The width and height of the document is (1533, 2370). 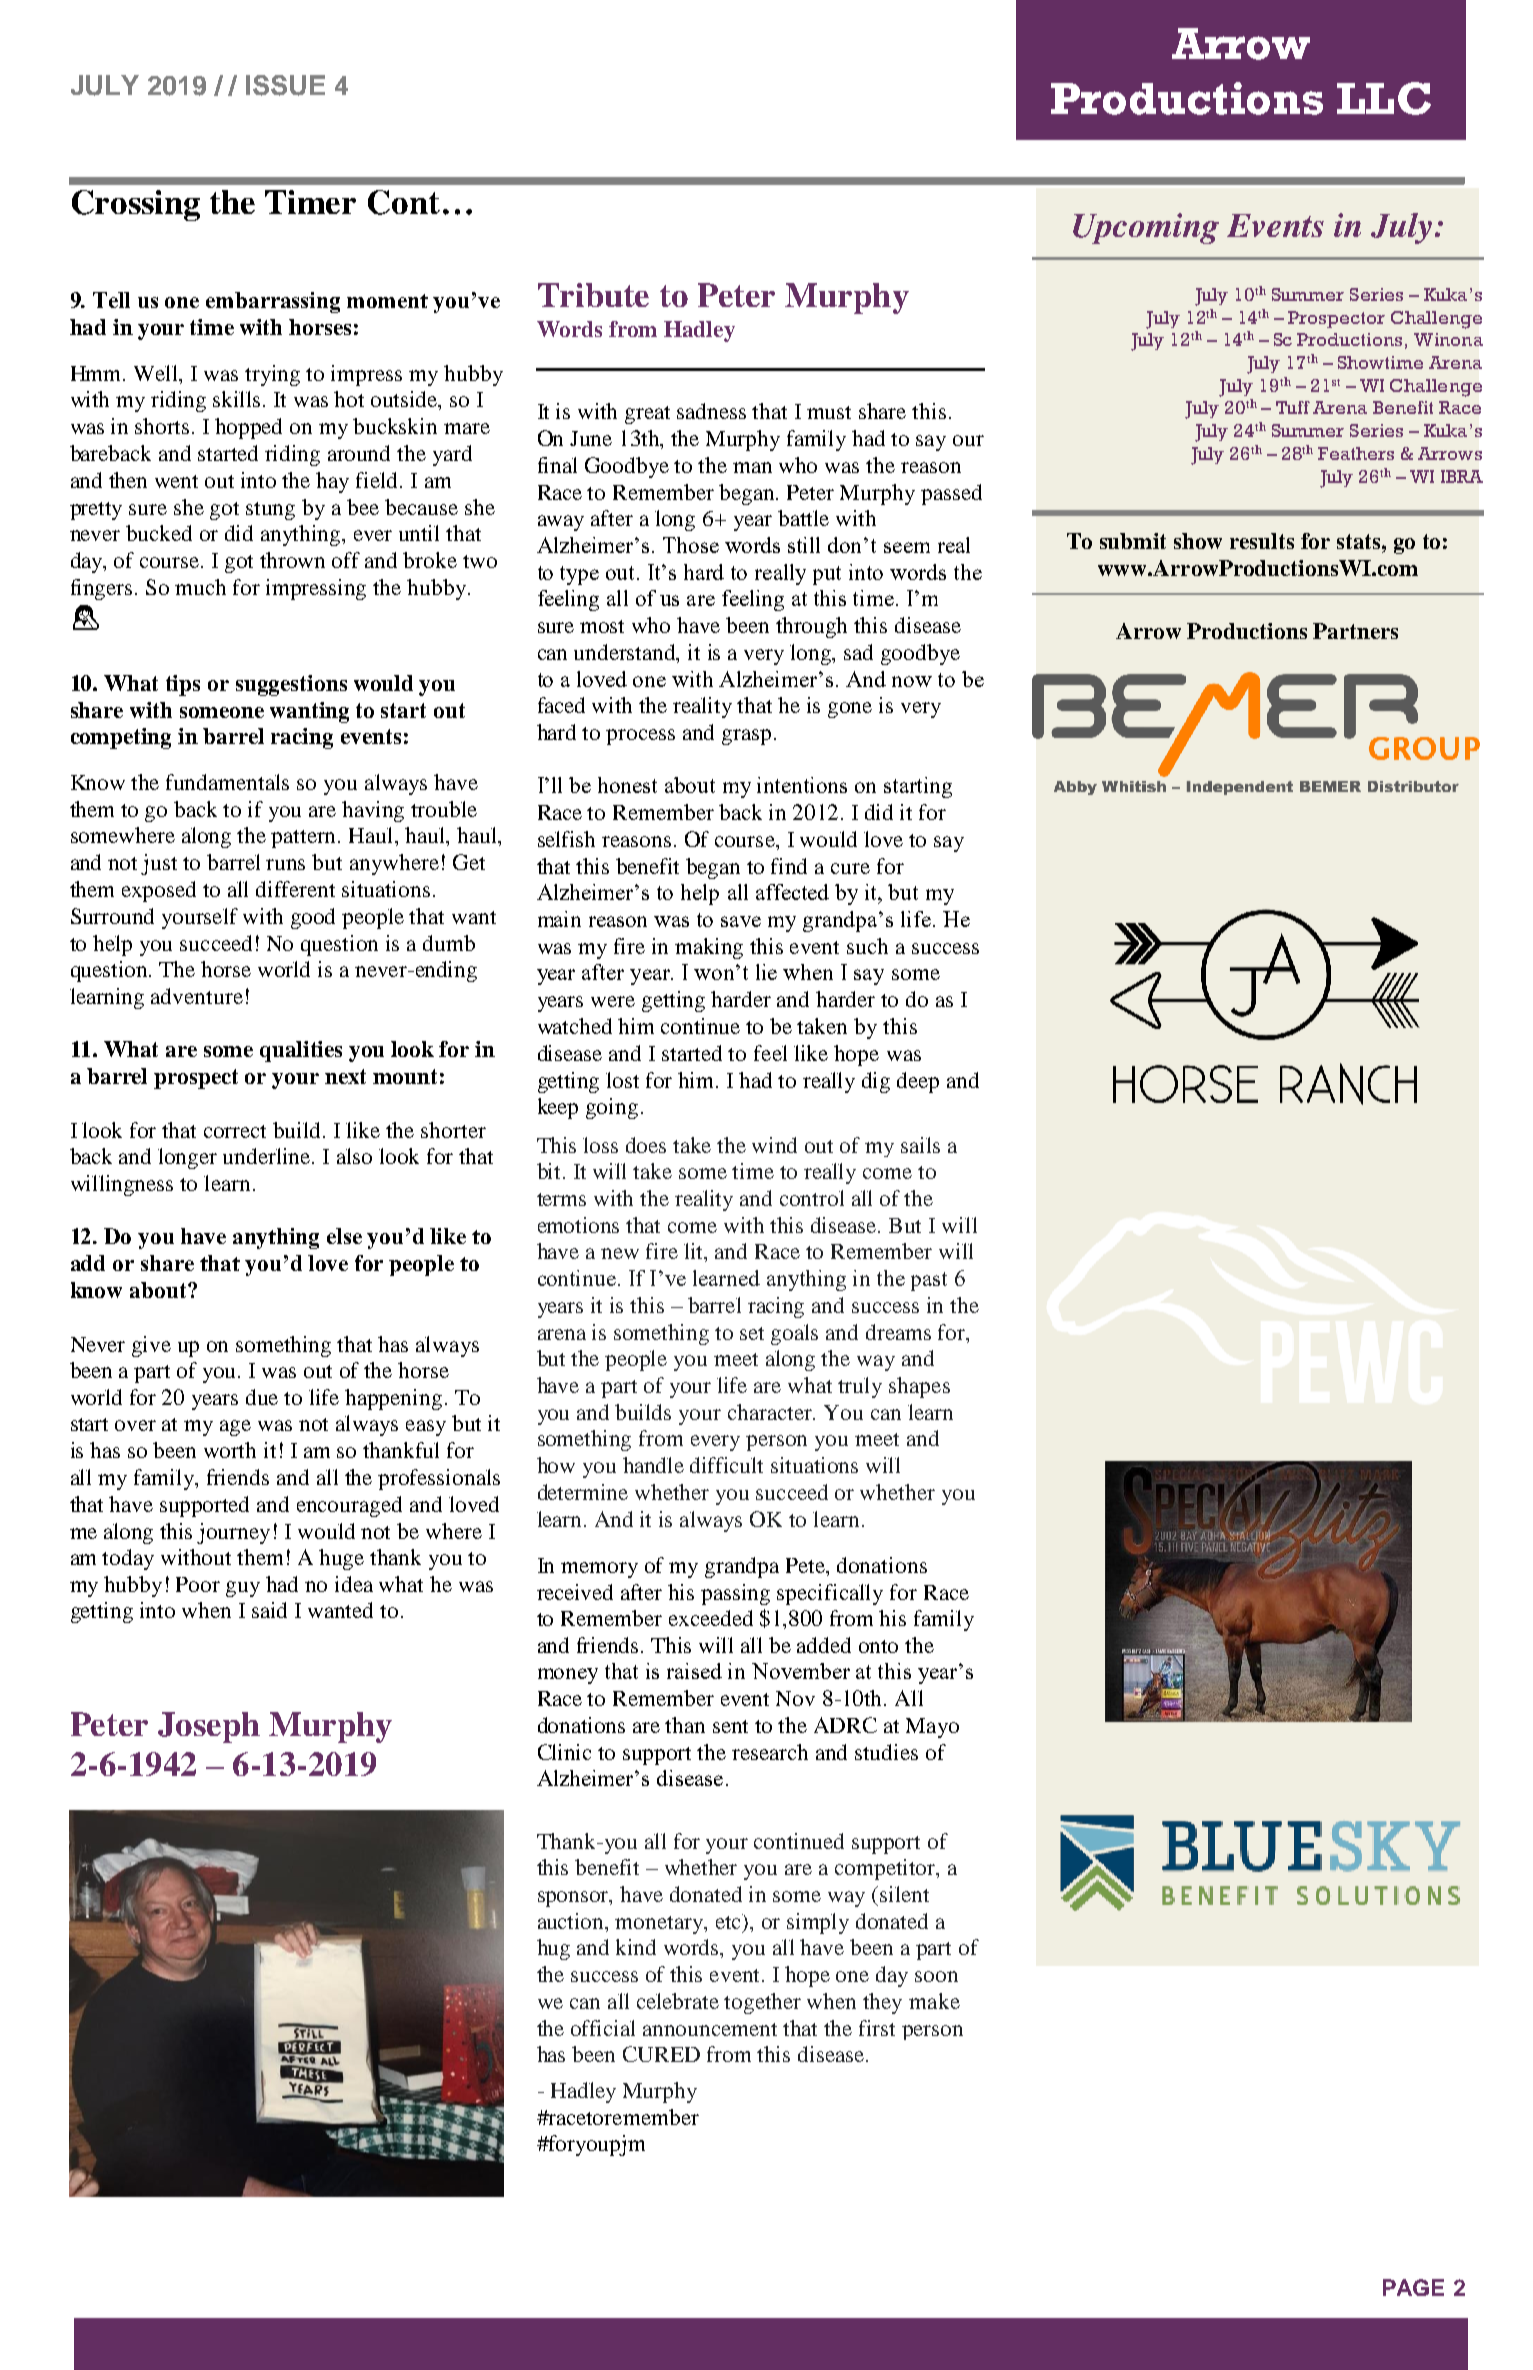 I want to click on through, so click(x=811, y=627).
